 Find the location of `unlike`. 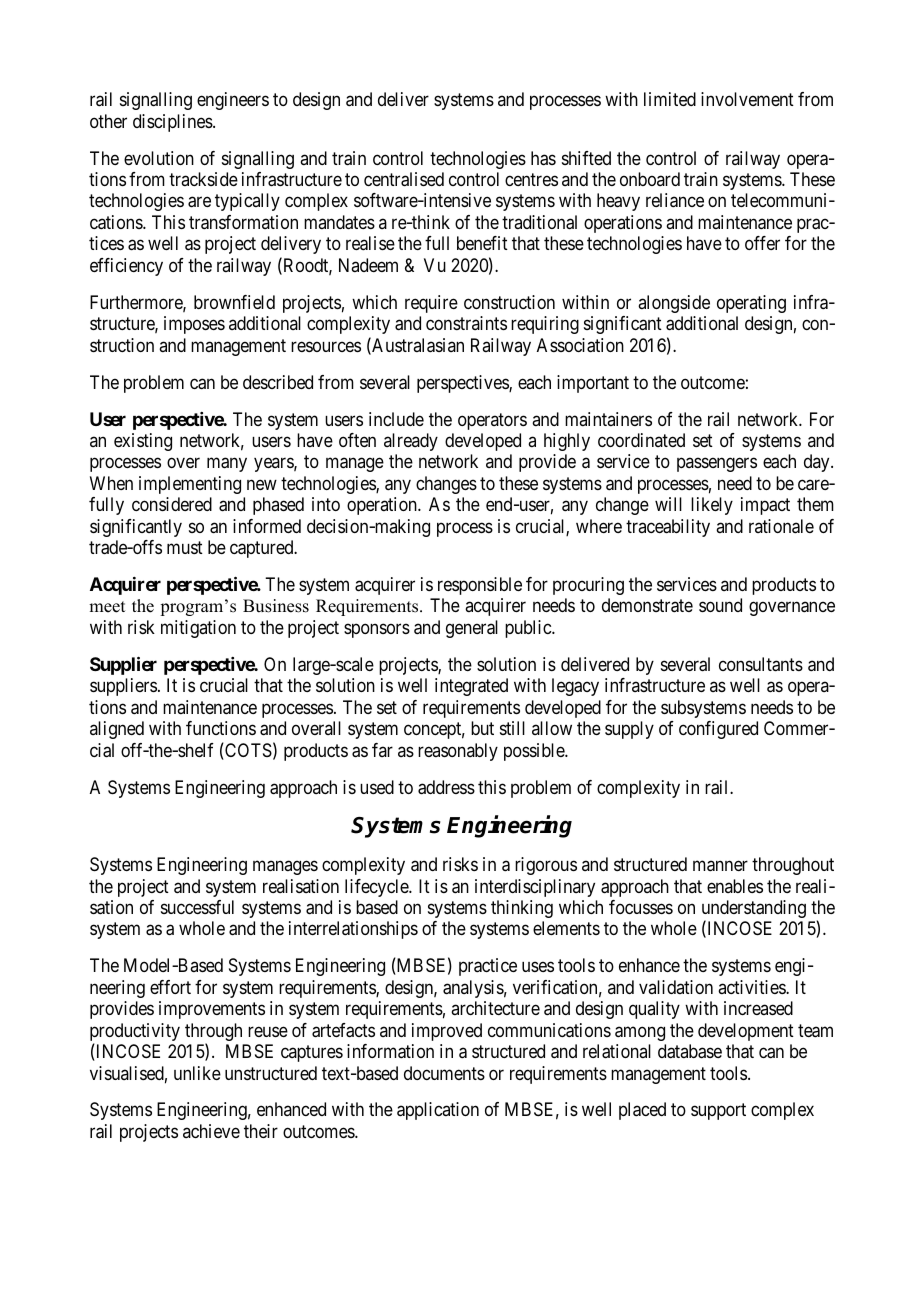

unlike is located at coordinates (197, 1073).
